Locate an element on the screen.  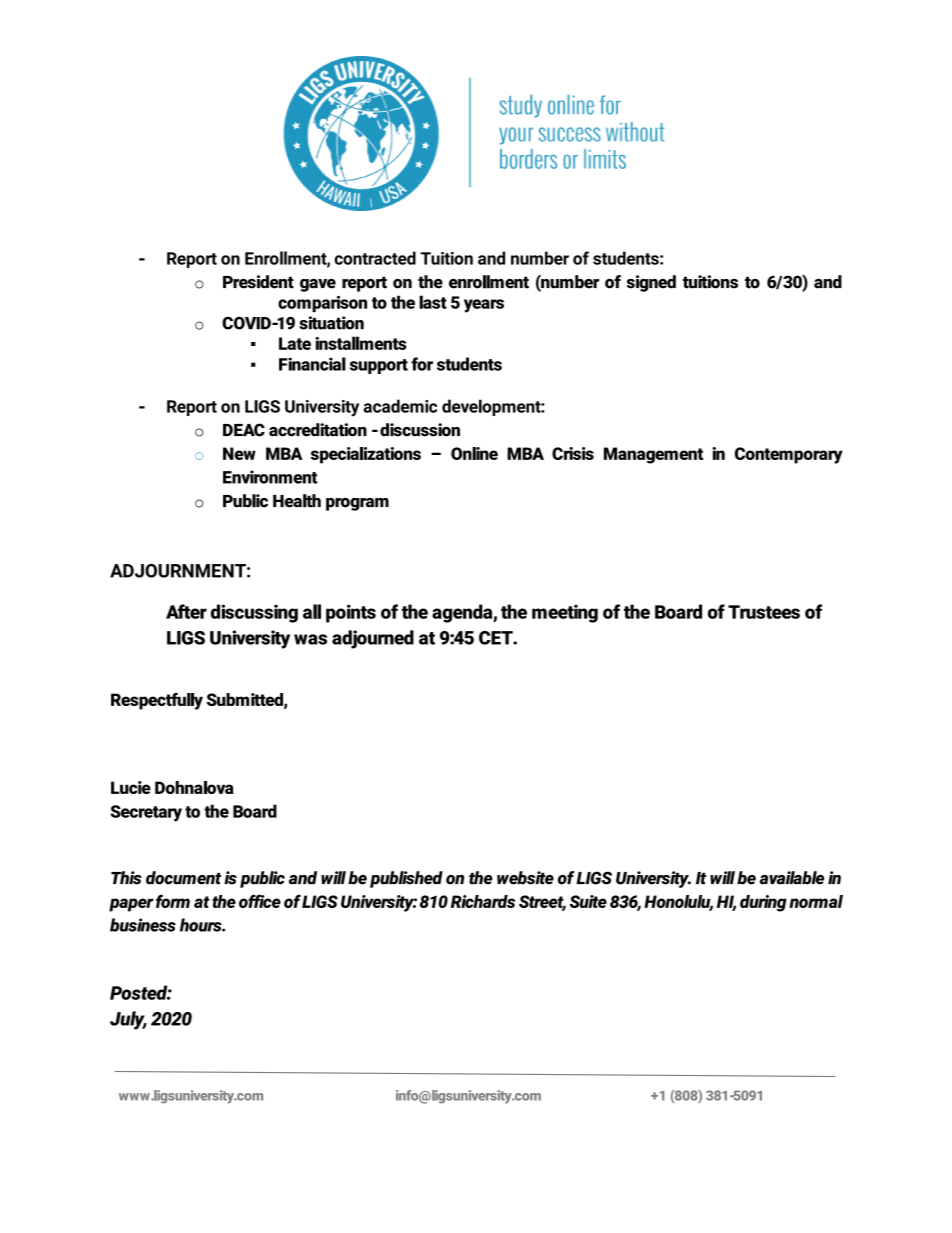
signed is located at coordinates (651, 283).
